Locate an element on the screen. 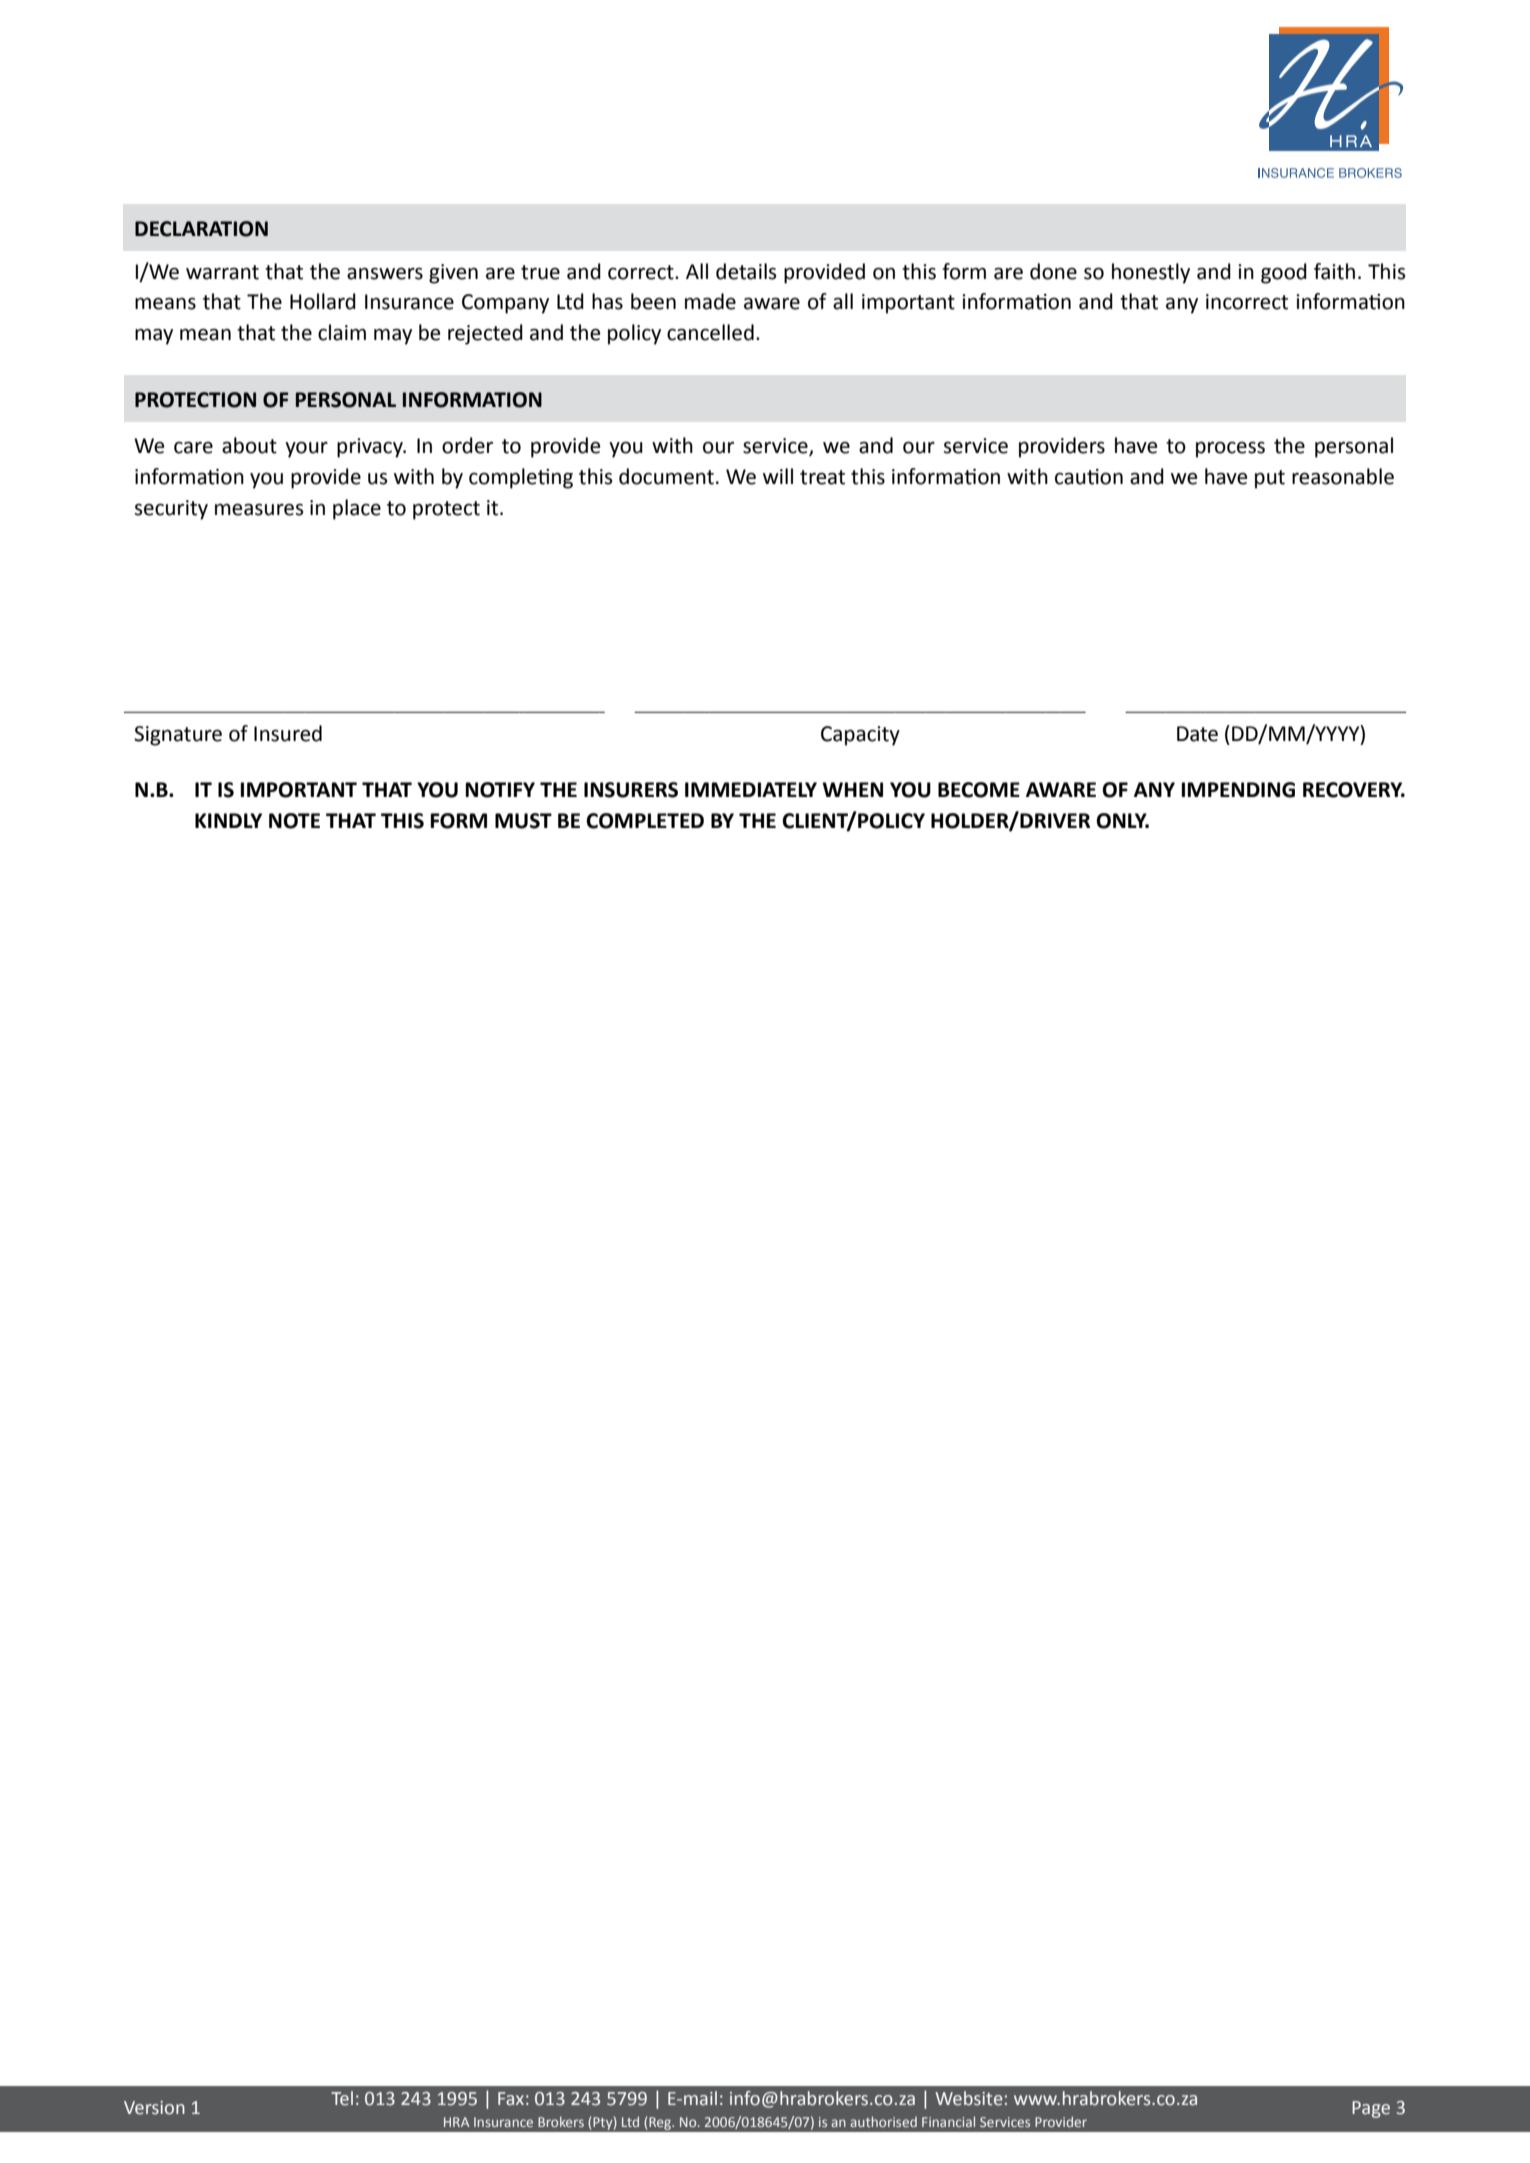 The image size is (1530, 2163). IMMEDIATELY is located at coordinates (751, 789).
